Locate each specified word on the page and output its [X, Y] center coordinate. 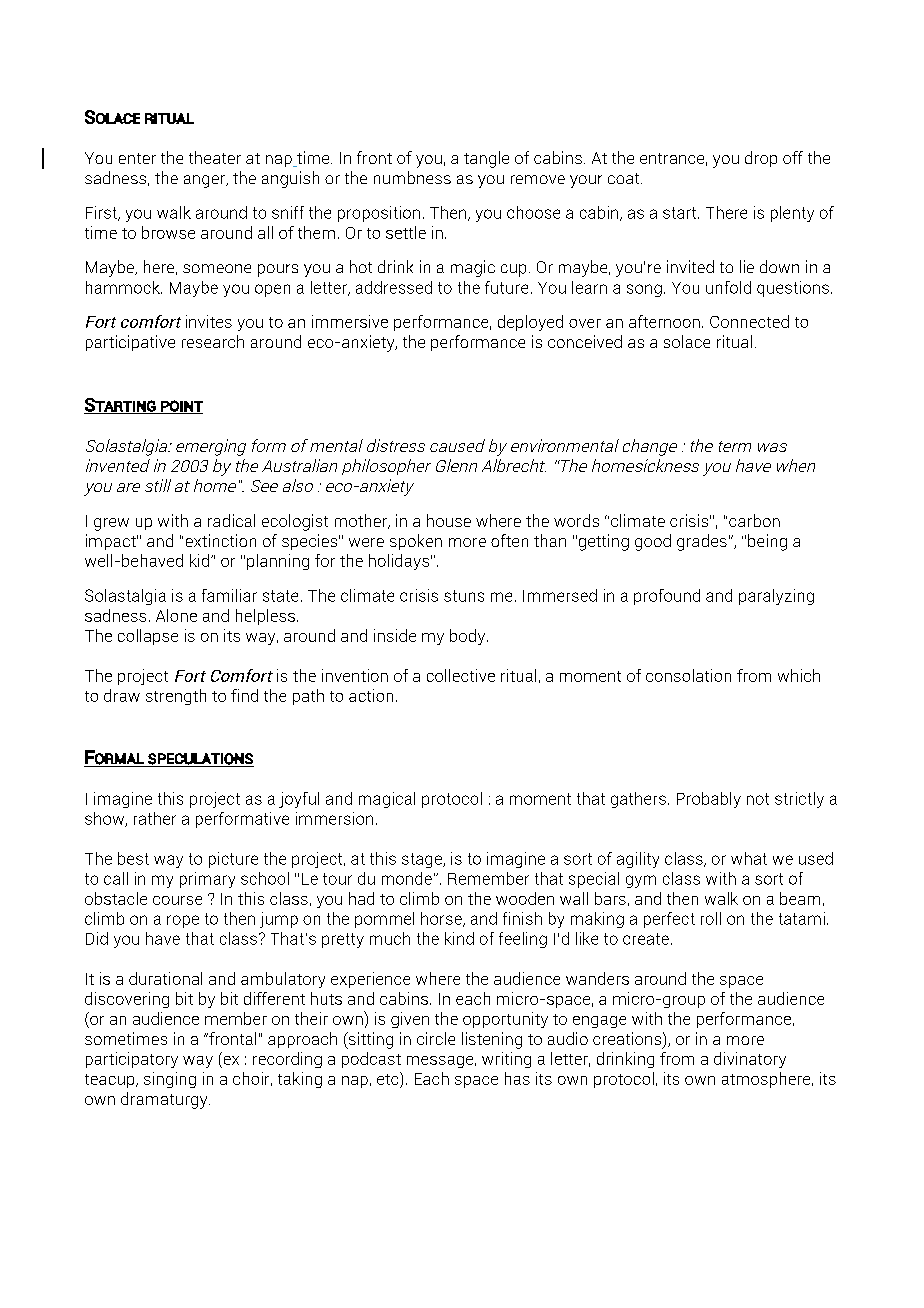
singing [170, 1080]
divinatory [750, 1060]
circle [436, 1038]
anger [206, 181]
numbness [412, 177]
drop [761, 159]
